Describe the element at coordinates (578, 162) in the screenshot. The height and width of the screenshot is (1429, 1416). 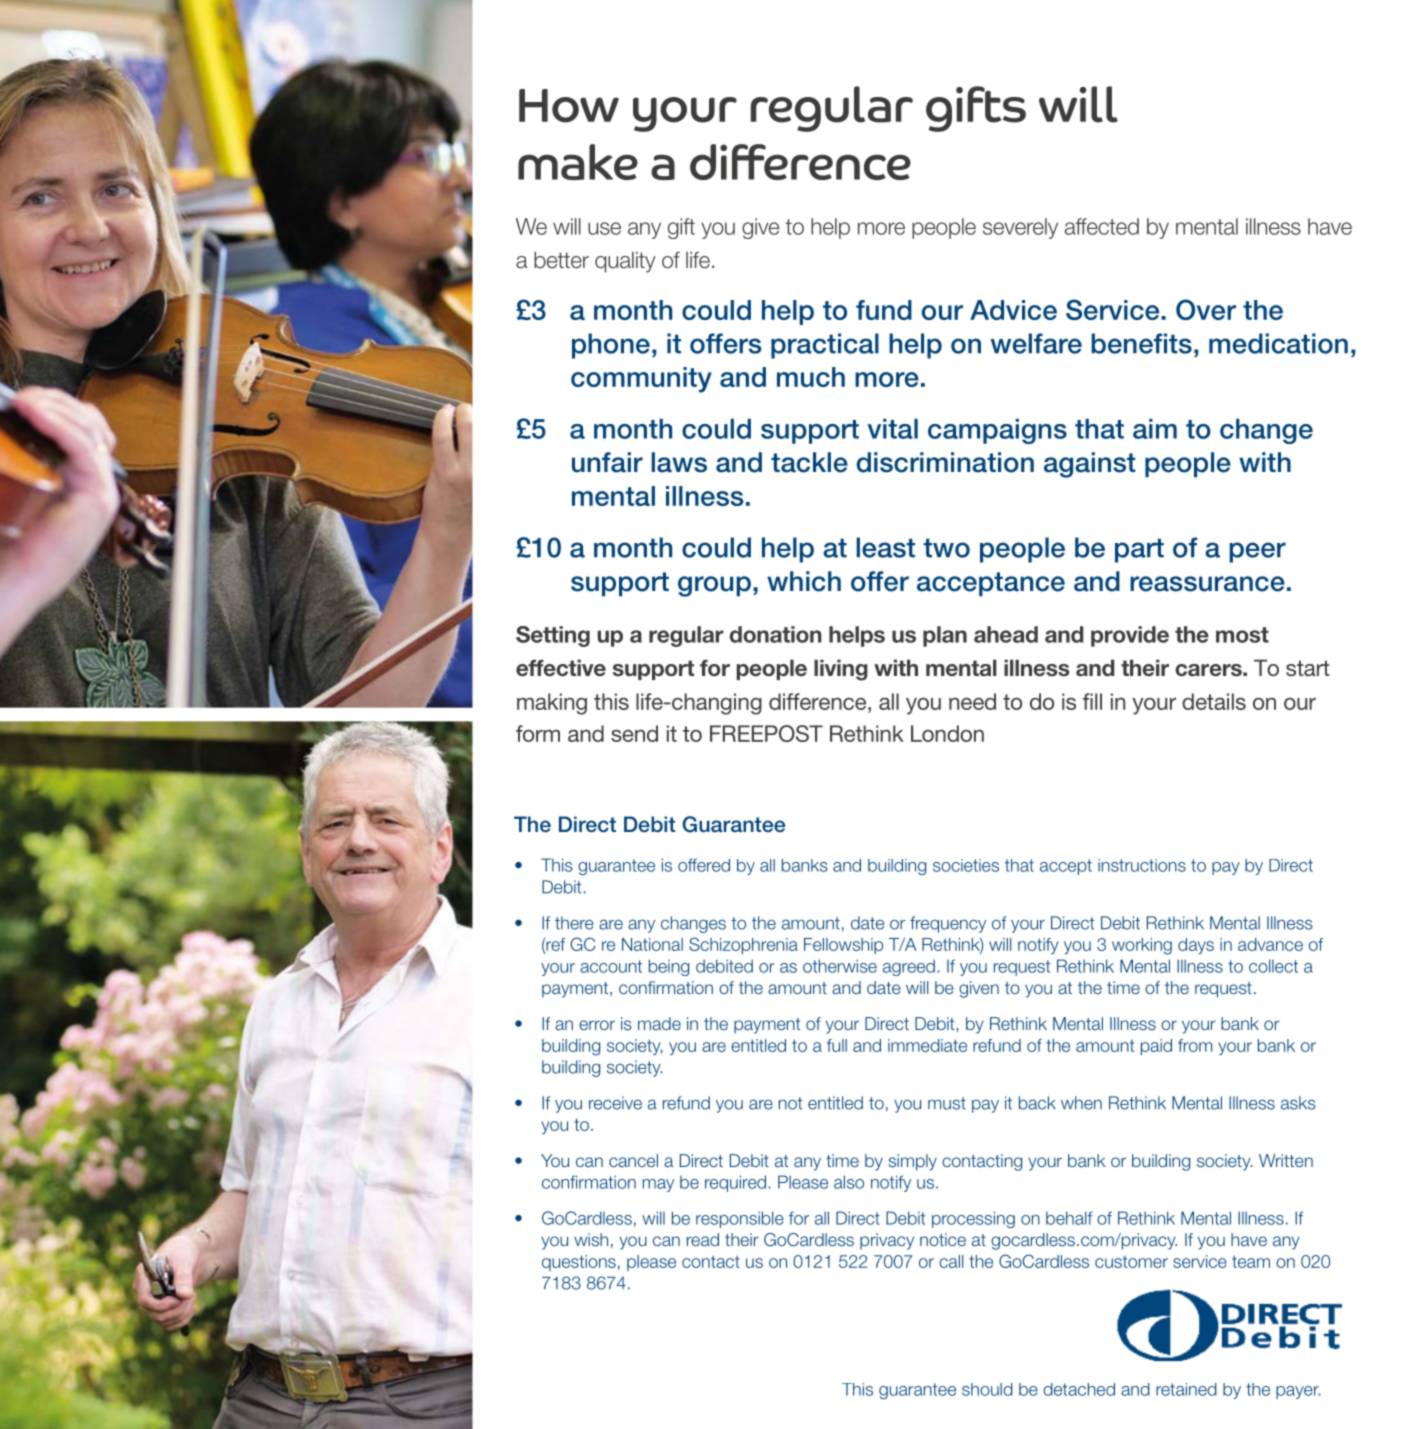
I see `make` at that location.
